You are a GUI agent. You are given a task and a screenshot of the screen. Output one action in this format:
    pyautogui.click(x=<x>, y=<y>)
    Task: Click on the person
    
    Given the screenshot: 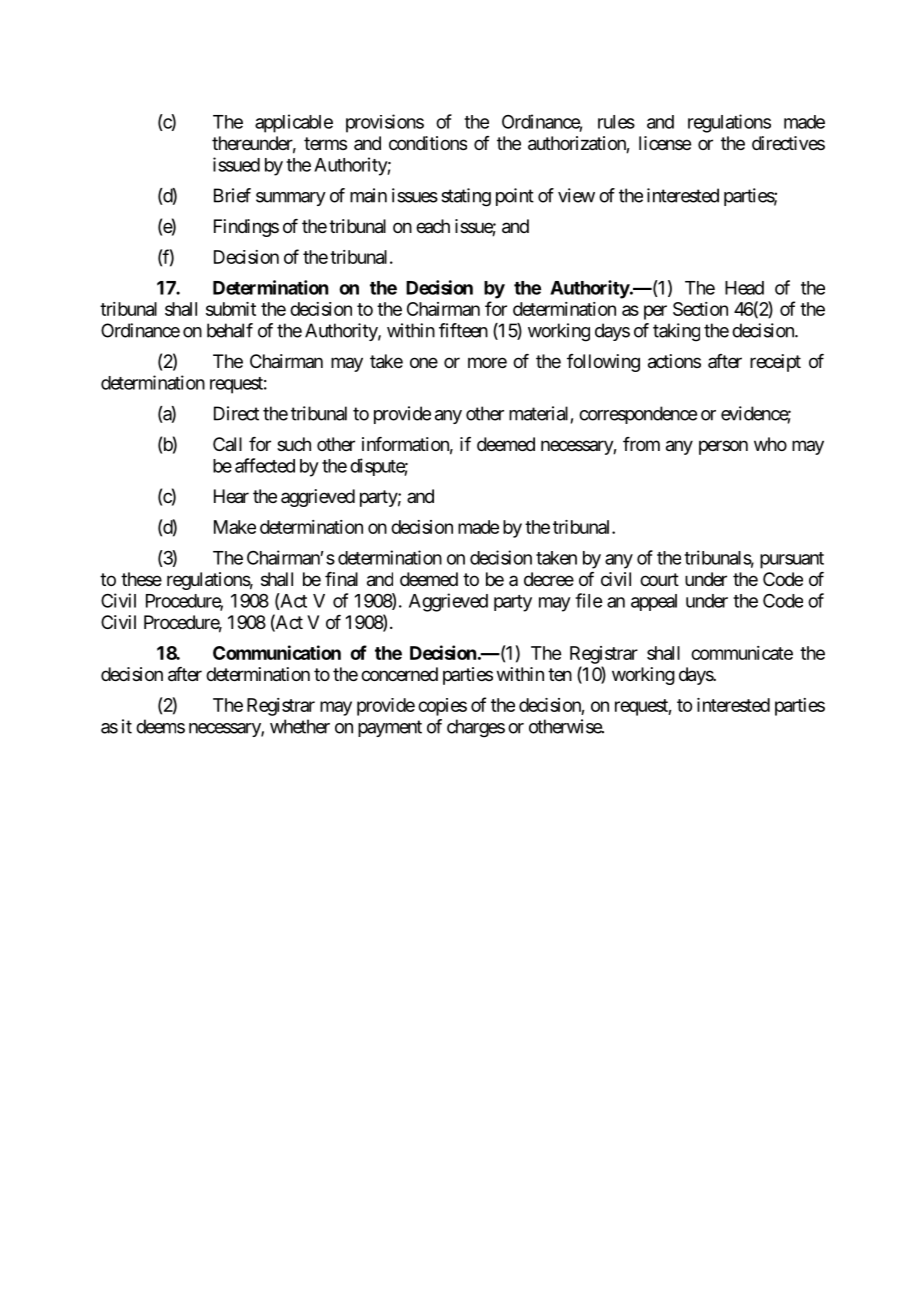 What is the action you would take?
    pyautogui.click(x=723, y=447)
